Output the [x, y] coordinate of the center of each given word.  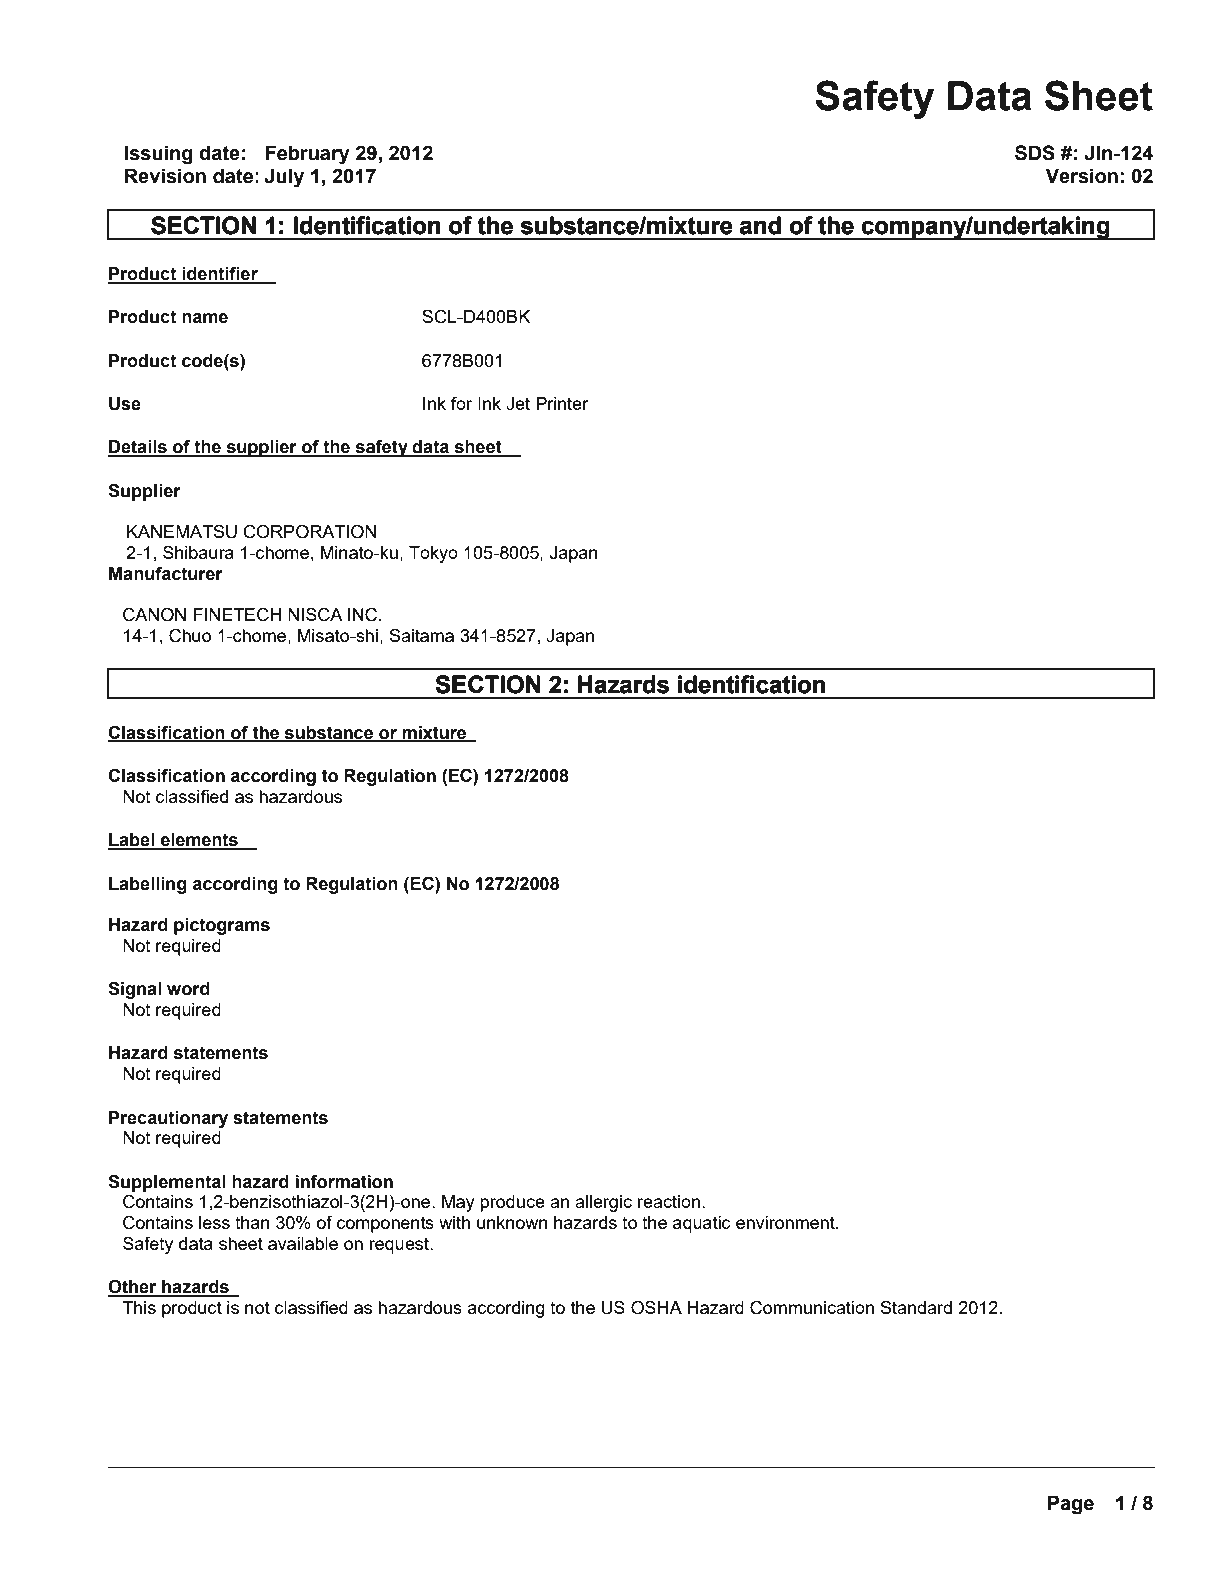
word [188, 989]
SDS [1035, 153]
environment [786, 1222]
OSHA [656, 1307]
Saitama [421, 635]
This [139, 1307]
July [284, 178]
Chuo [190, 635]
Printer [562, 403]
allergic [603, 1203]
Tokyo [433, 554]
